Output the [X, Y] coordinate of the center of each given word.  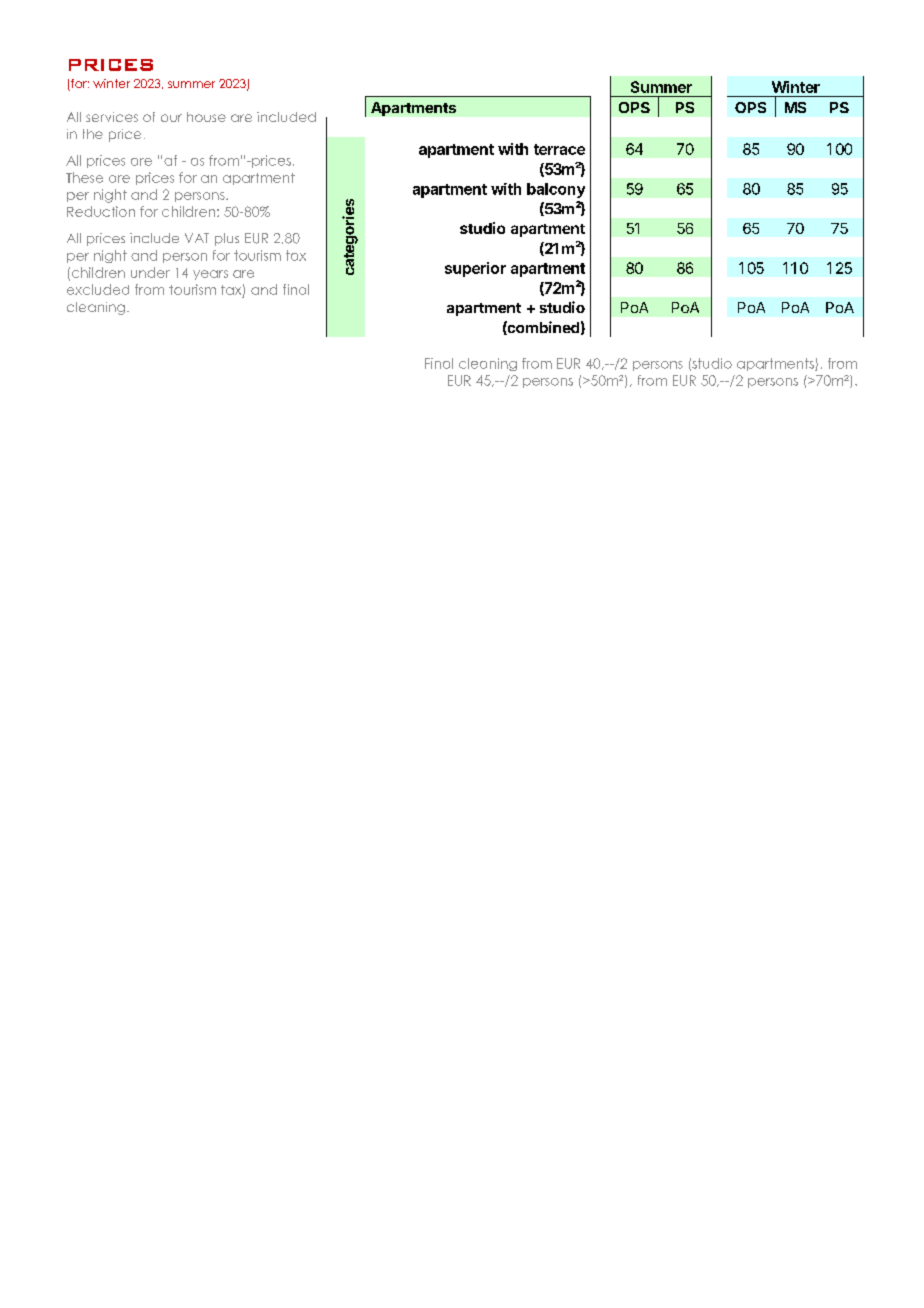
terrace [559, 149]
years [210, 275]
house [206, 117]
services [112, 117]
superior [475, 269]
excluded [98, 289]
